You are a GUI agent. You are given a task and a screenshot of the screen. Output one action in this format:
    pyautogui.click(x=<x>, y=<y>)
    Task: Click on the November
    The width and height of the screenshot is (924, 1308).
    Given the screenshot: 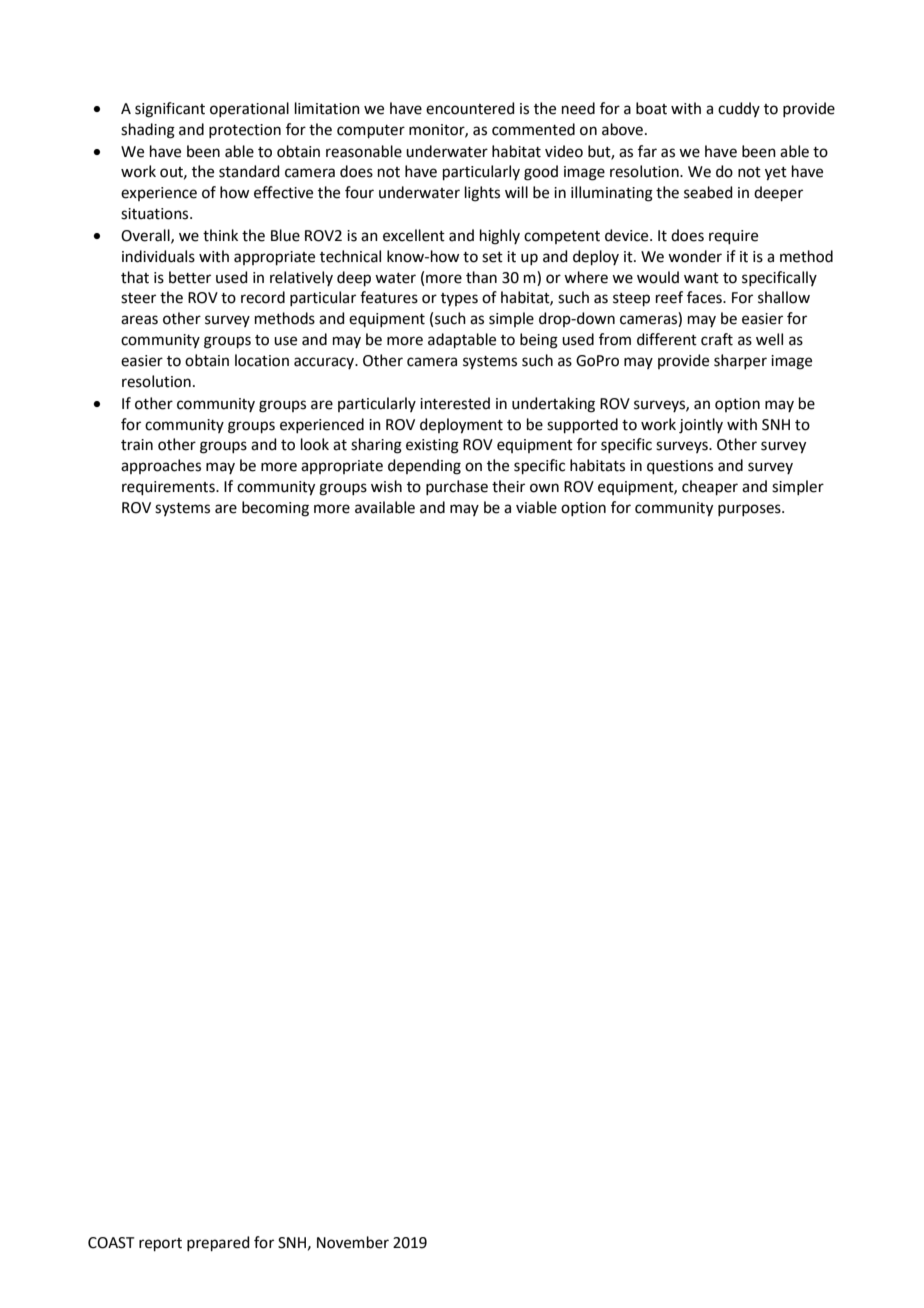 What is the action you would take?
    pyautogui.click(x=353, y=1242)
